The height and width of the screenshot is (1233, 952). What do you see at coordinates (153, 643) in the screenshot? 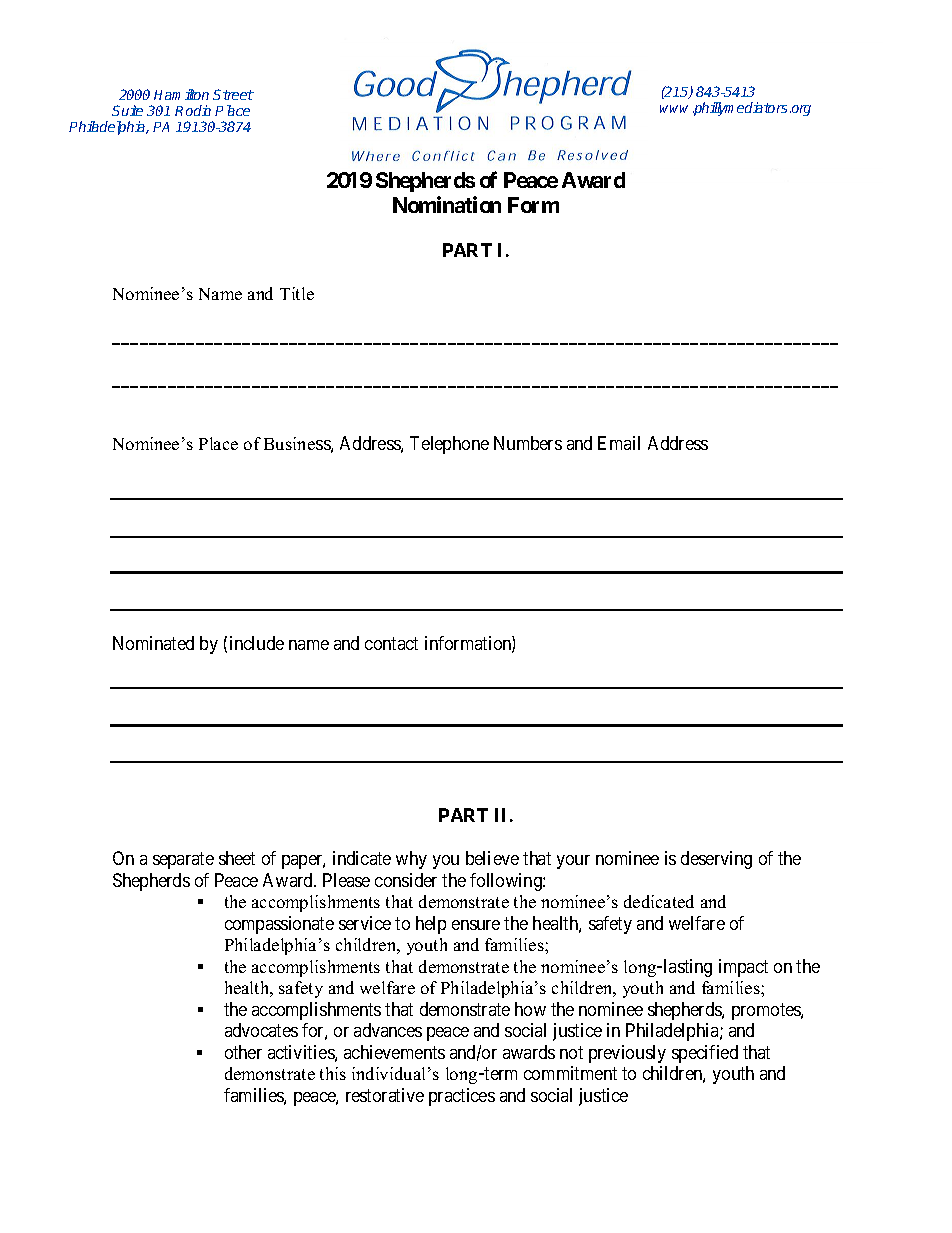
I see `Nominated` at bounding box center [153, 643].
